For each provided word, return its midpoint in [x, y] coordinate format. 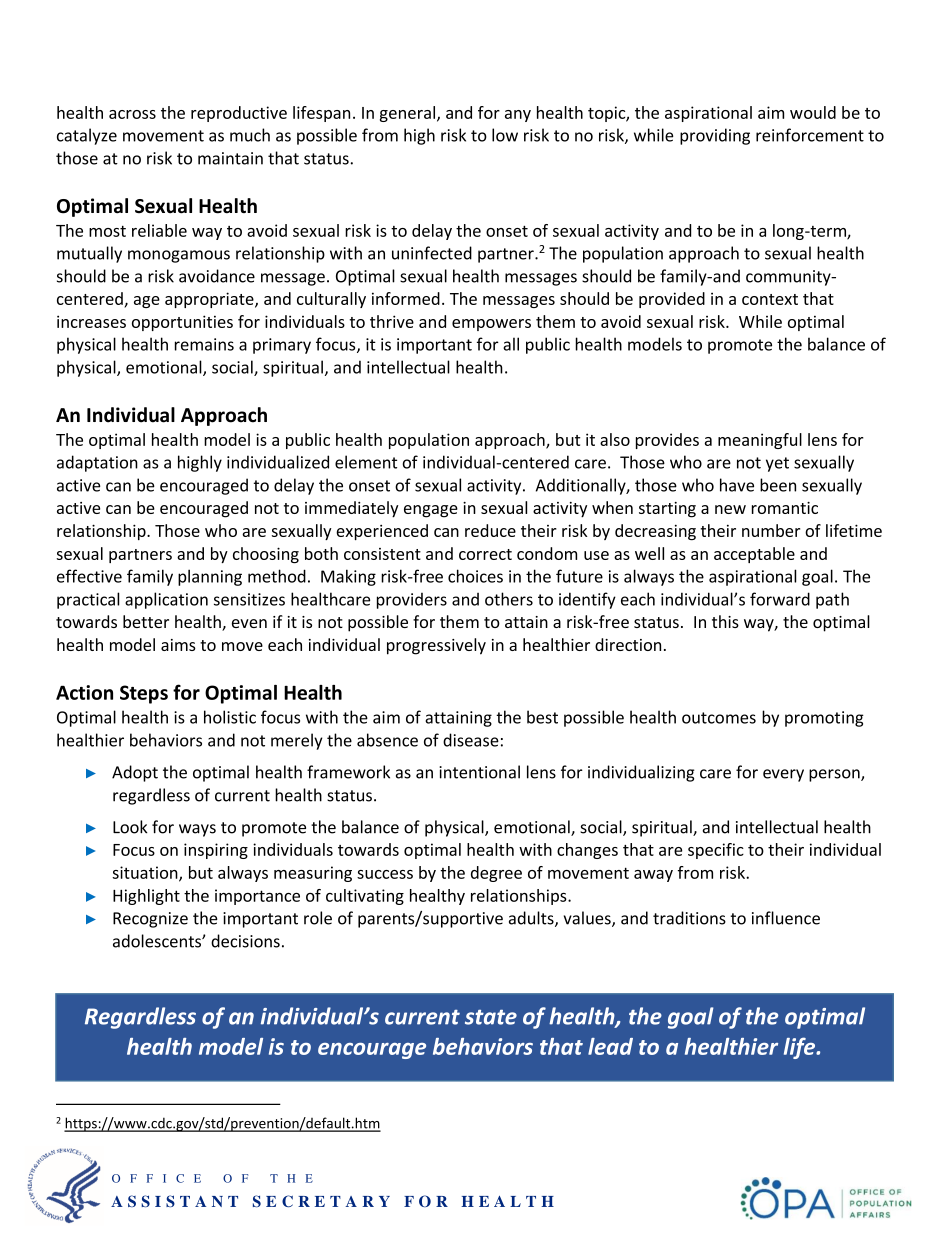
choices [475, 576]
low [505, 135]
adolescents [158, 941]
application [166, 600]
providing [715, 136]
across [132, 114]
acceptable [754, 555]
